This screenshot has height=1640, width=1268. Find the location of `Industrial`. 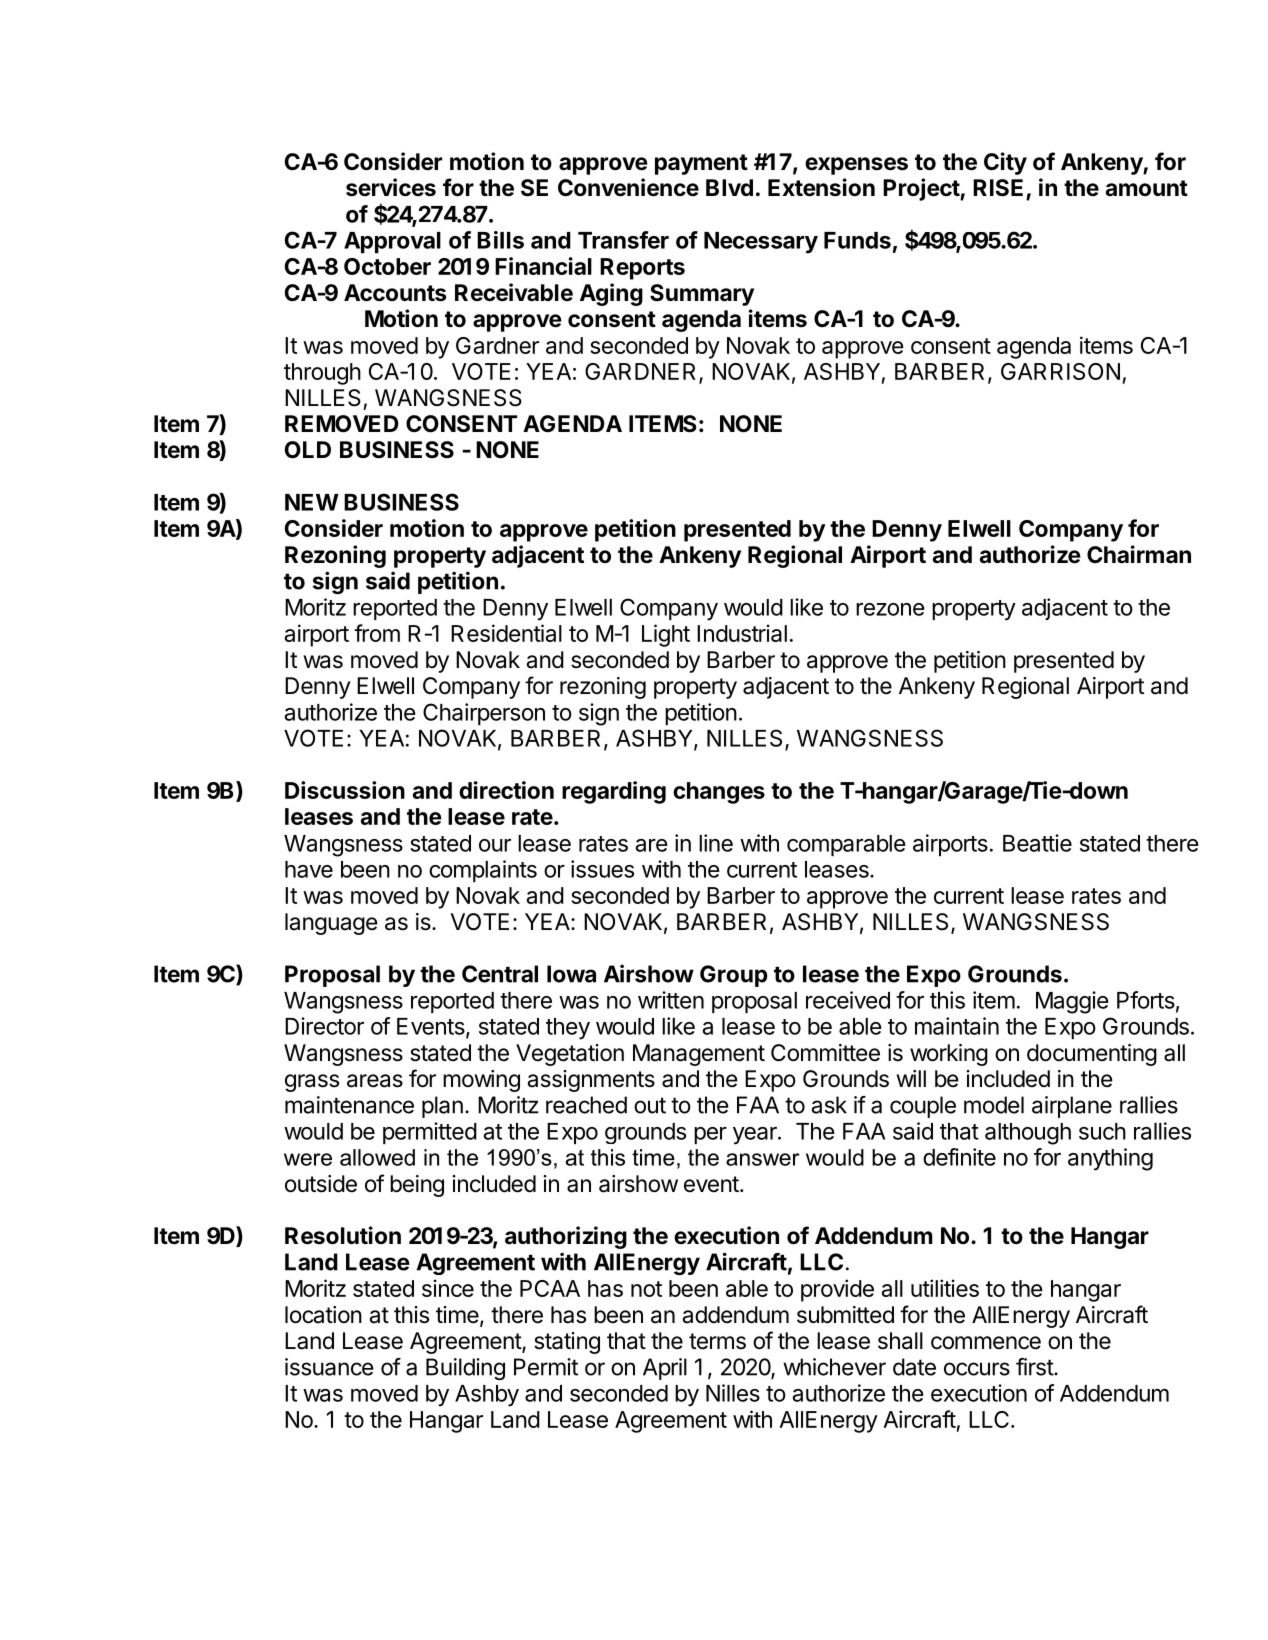

Industrial is located at coordinates (742, 633).
